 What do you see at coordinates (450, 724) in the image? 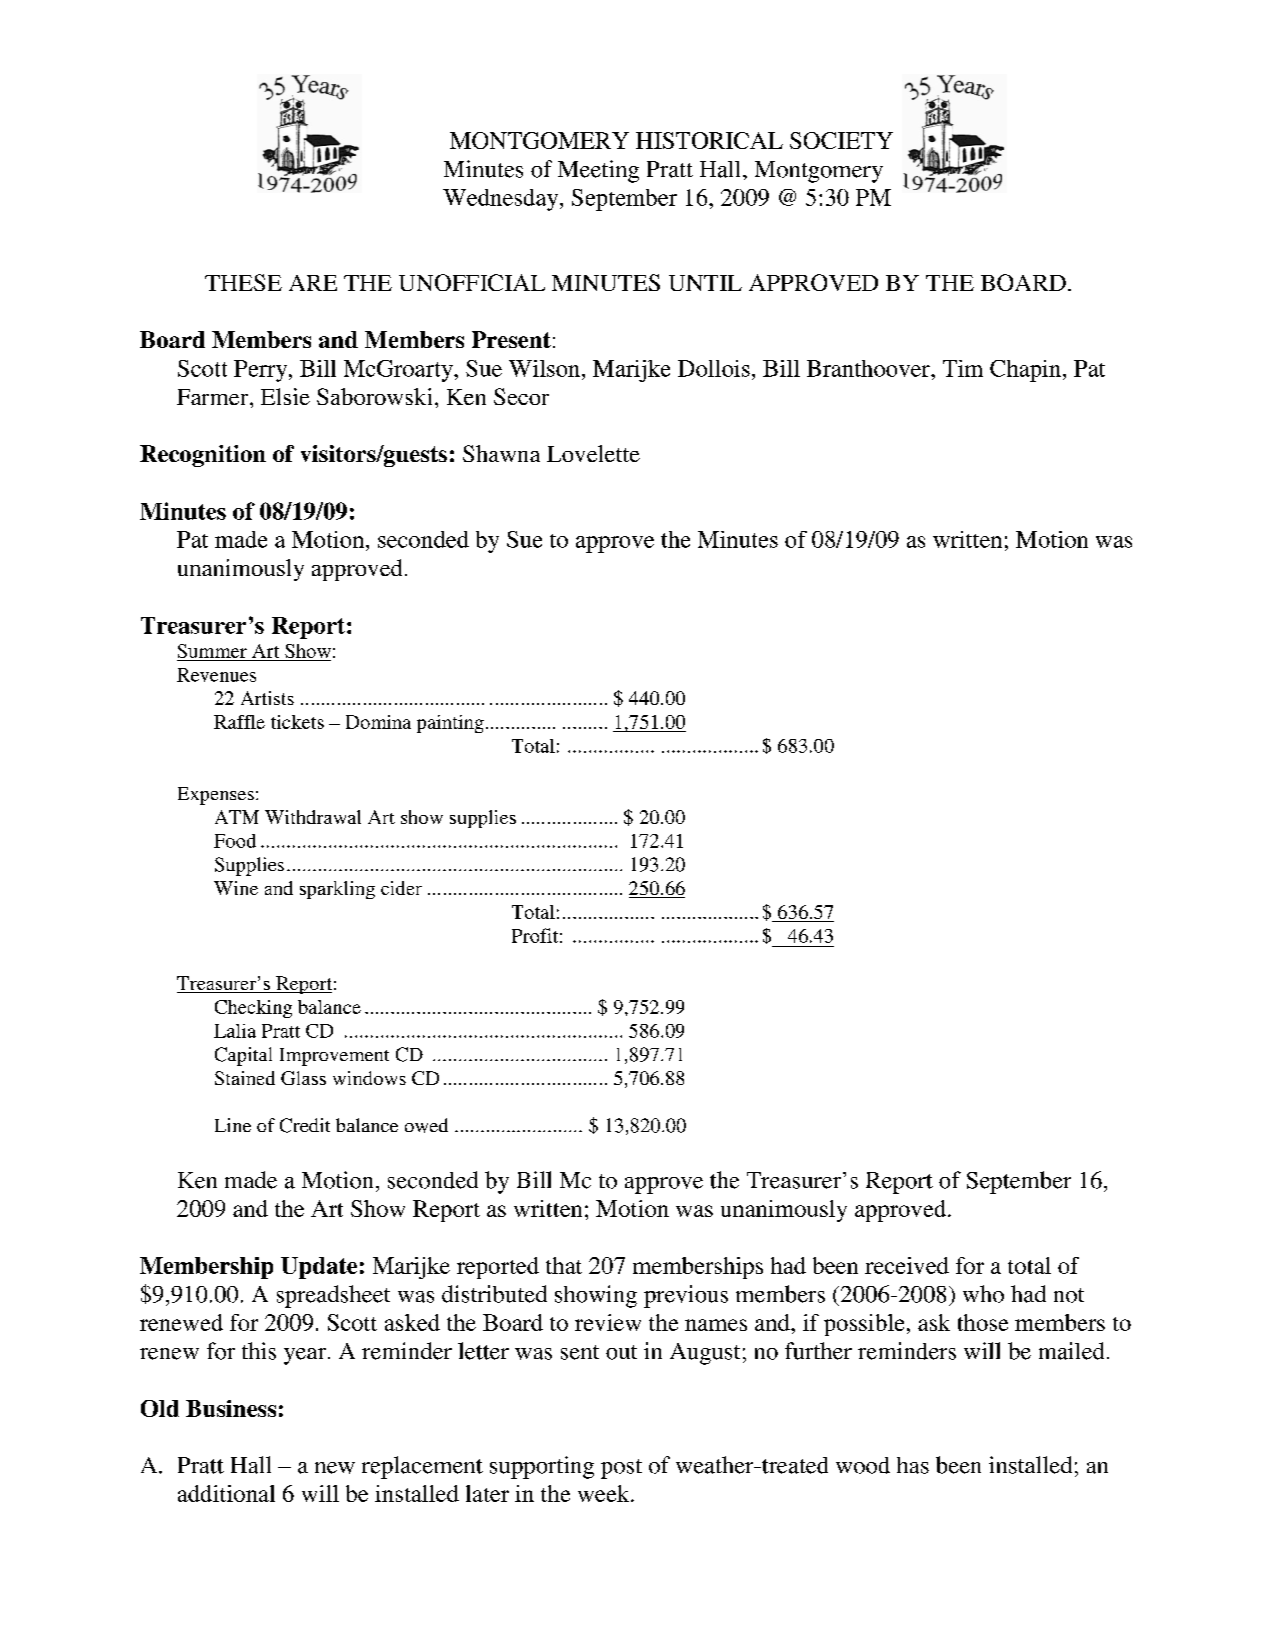
I see `painting` at bounding box center [450, 724].
